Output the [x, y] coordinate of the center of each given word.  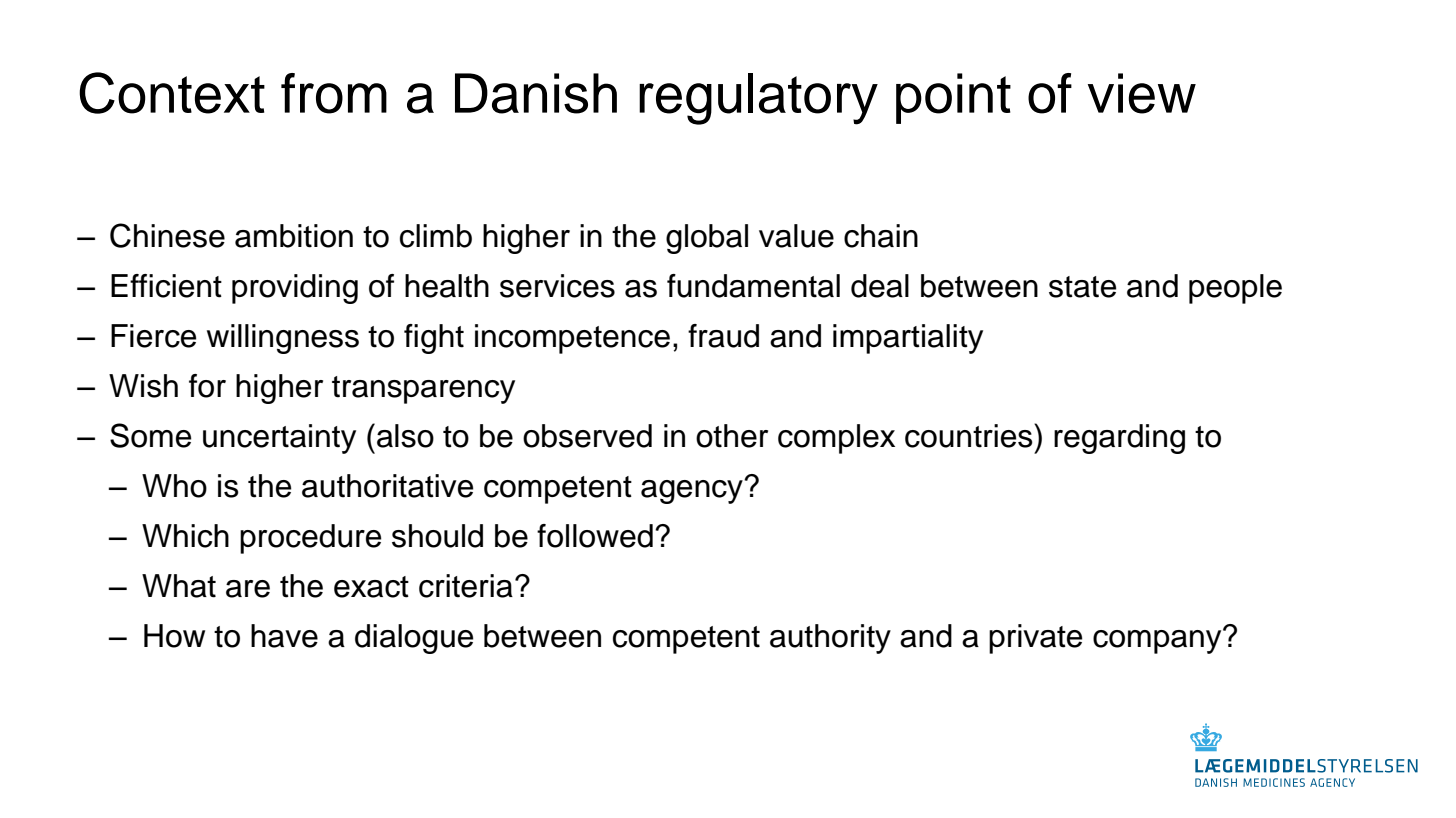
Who [174, 486]
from [334, 93]
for [207, 386]
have [284, 636]
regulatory [758, 99]
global [707, 239]
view [1142, 93]
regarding [1119, 439]
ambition [294, 236]
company [1158, 640]
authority [830, 639]
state [1082, 287]
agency [693, 491]
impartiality [908, 339]
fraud [723, 336]
